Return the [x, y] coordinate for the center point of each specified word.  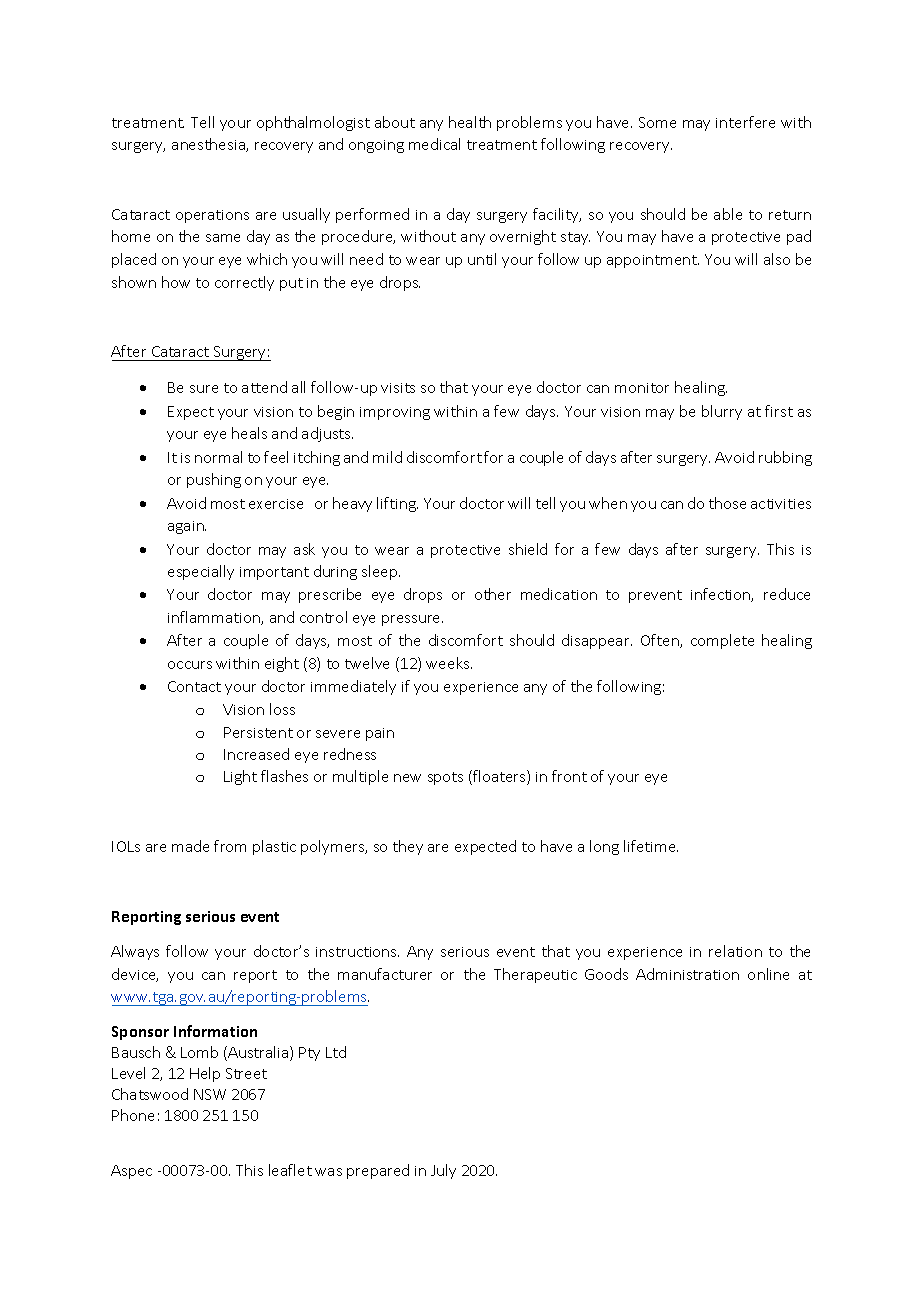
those [727, 503]
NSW [210, 1094]
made [190, 846]
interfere [745, 122]
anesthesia [209, 145]
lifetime [651, 846]
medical [434, 144]
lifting [397, 504]
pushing [214, 480]
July [443, 1171]
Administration [687, 974]
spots [445, 778]
